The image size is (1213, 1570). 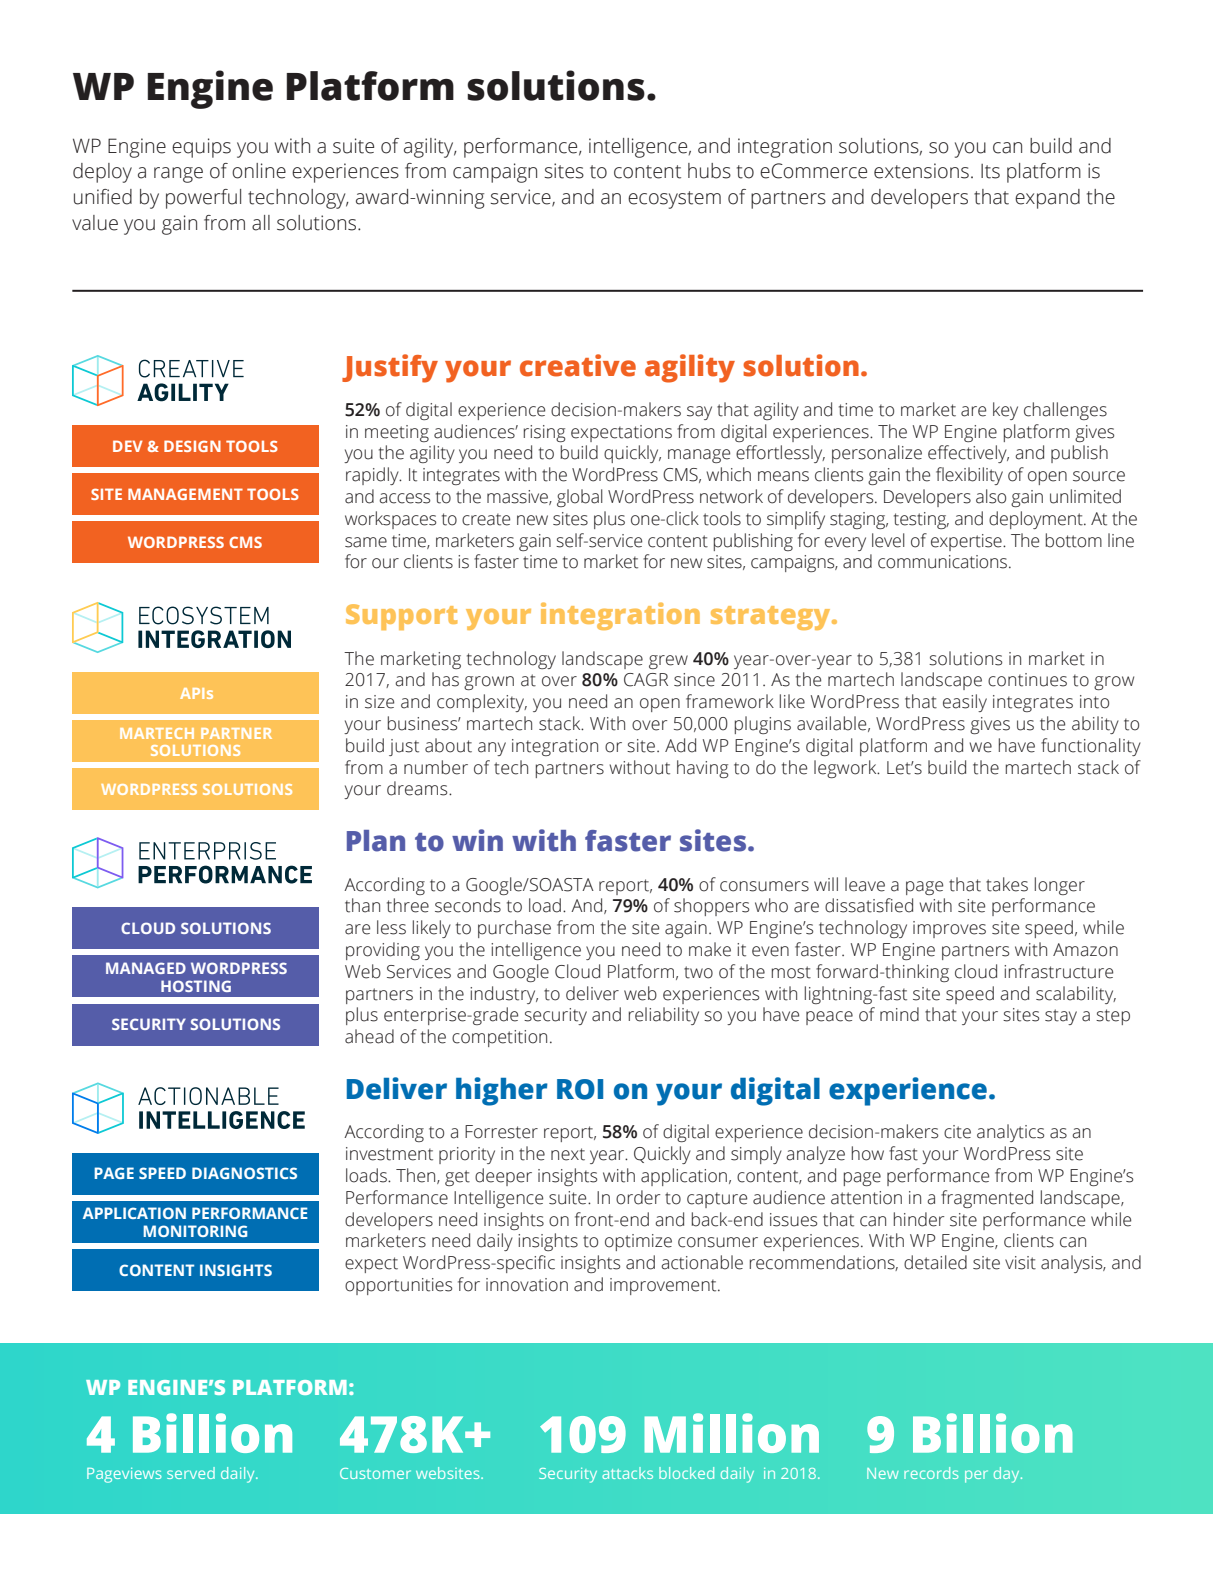 What do you see at coordinates (702, 769) in the page?
I see `having` at bounding box center [702, 769].
